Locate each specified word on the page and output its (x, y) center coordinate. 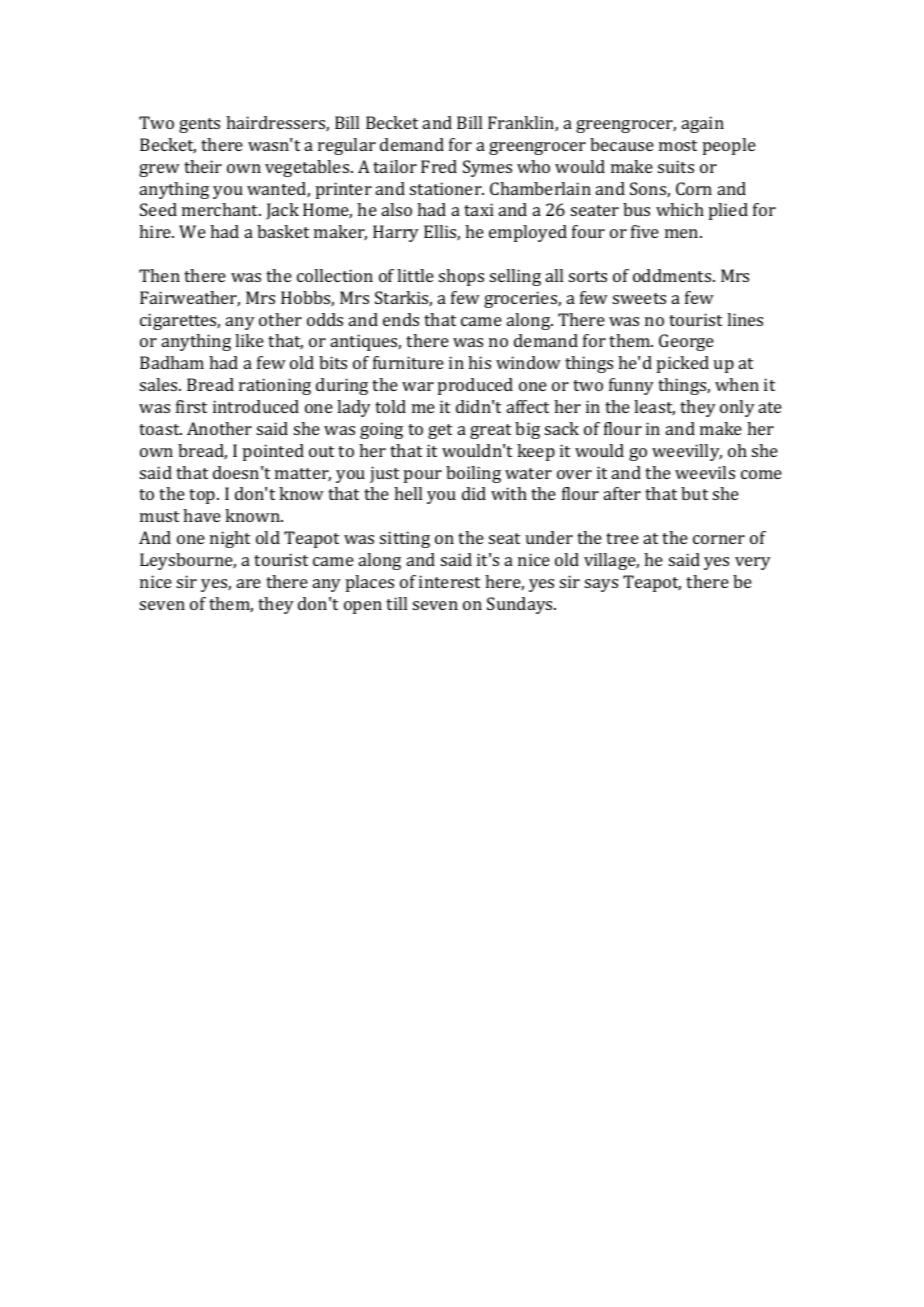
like (249, 340)
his (479, 362)
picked (683, 364)
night (230, 539)
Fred (439, 166)
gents (199, 125)
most (678, 145)
